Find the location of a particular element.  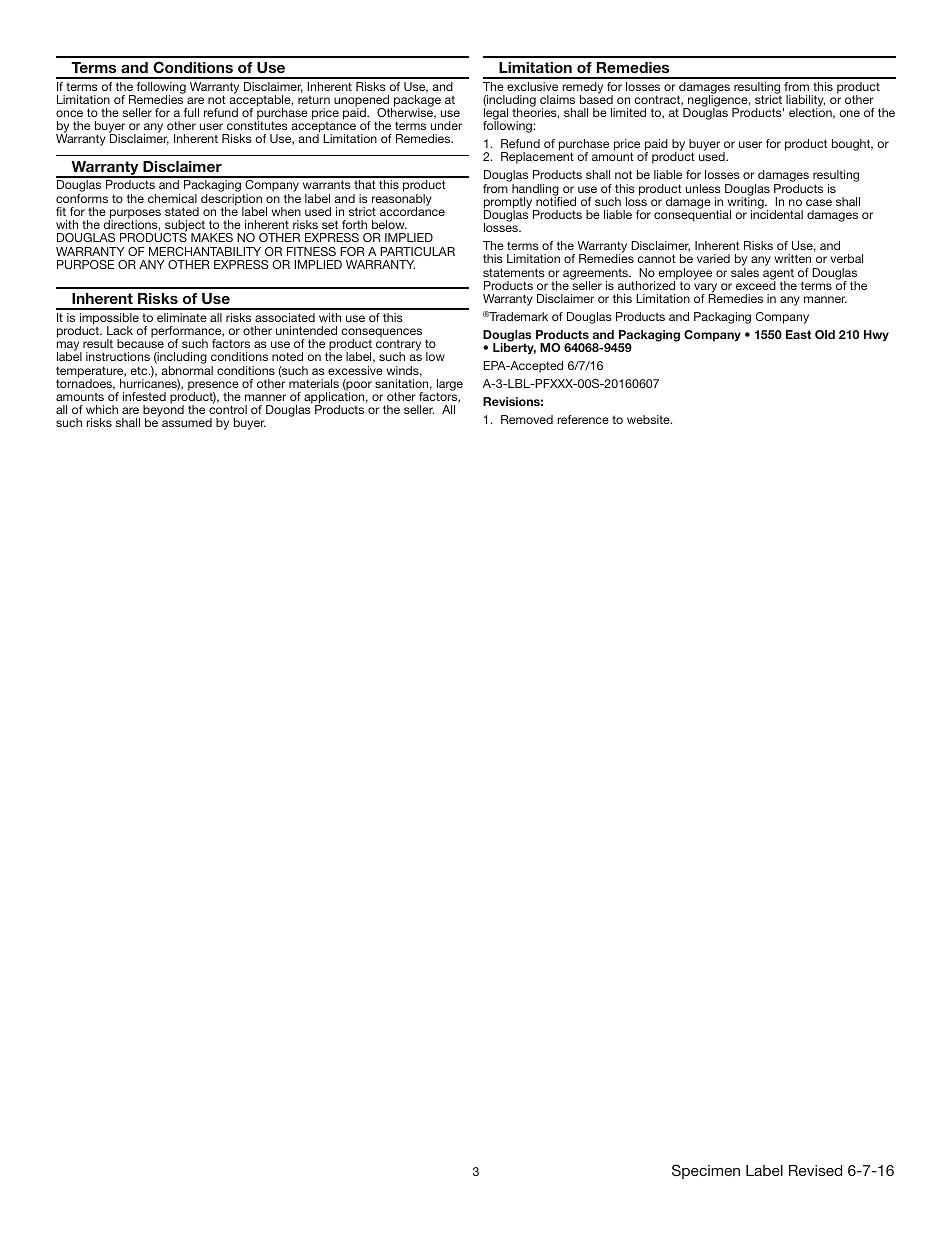

which is located at coordinates (102, 409).
